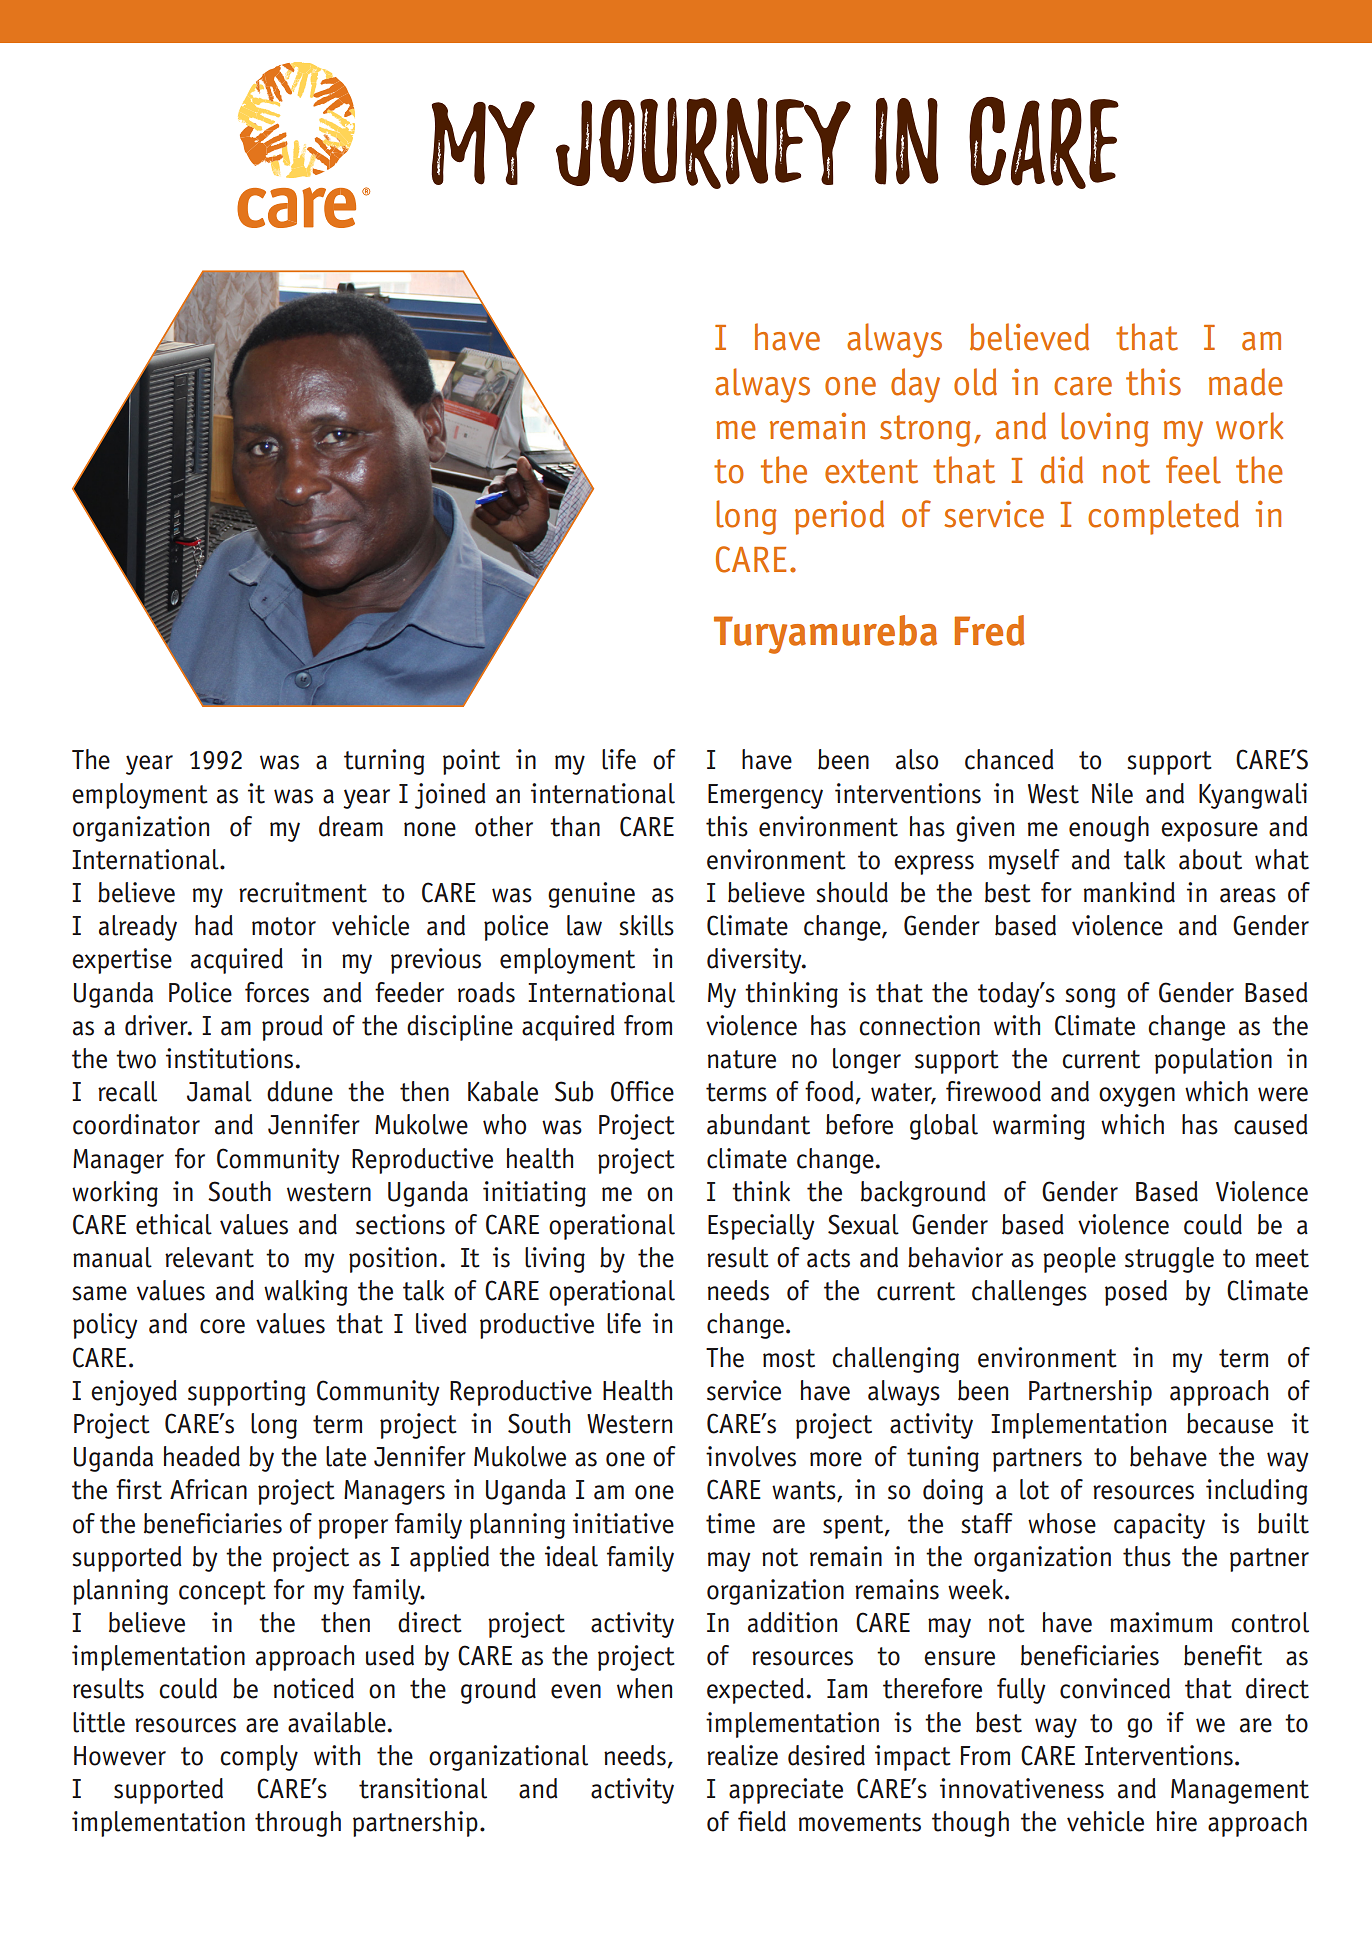  What do you see at coordinates (259, 1758) in the screenshot?
I see `comply` at bounding box center [259, 1758].
